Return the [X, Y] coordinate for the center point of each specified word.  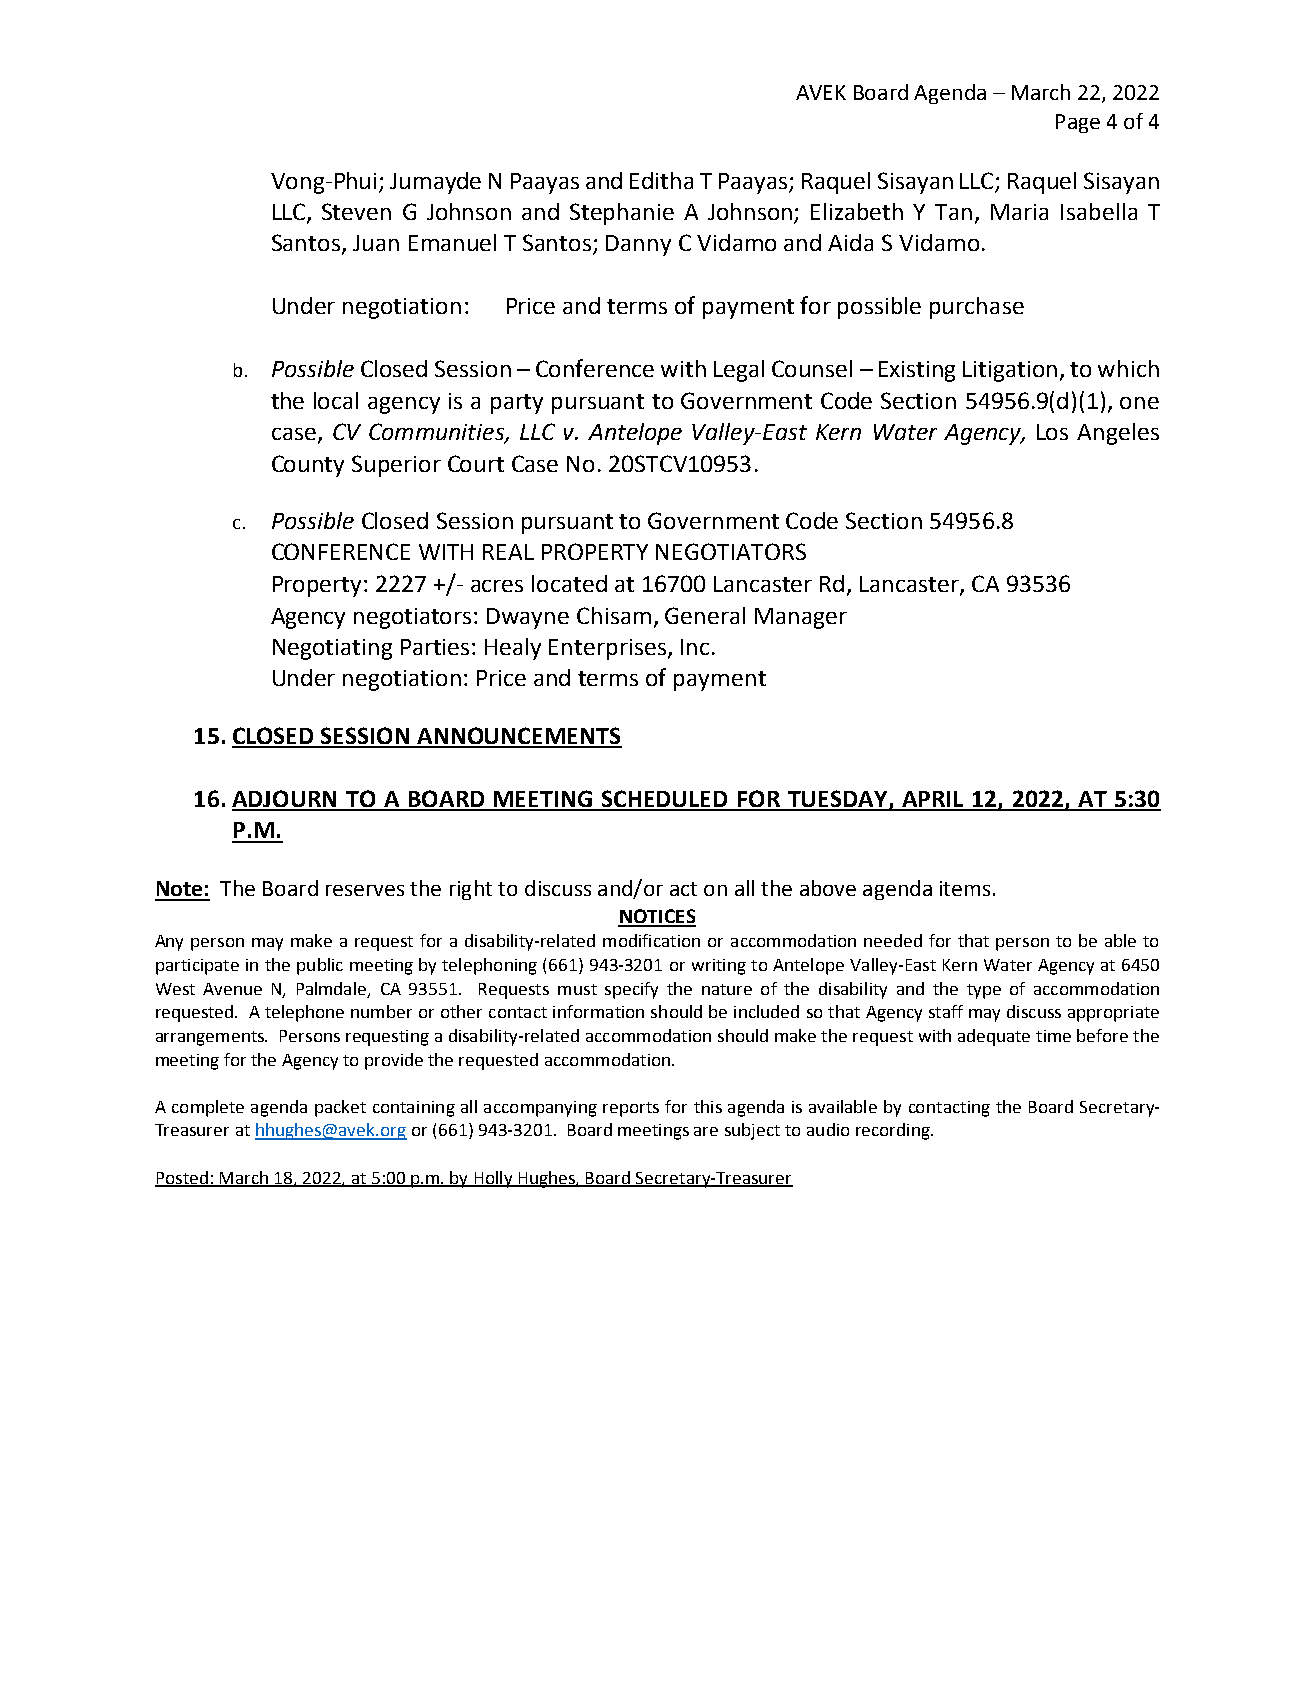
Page [1078, 123]
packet [340, 1108]
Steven [356, 211]
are [706, 1131]
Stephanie [622, 214]
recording [894, 1131]
